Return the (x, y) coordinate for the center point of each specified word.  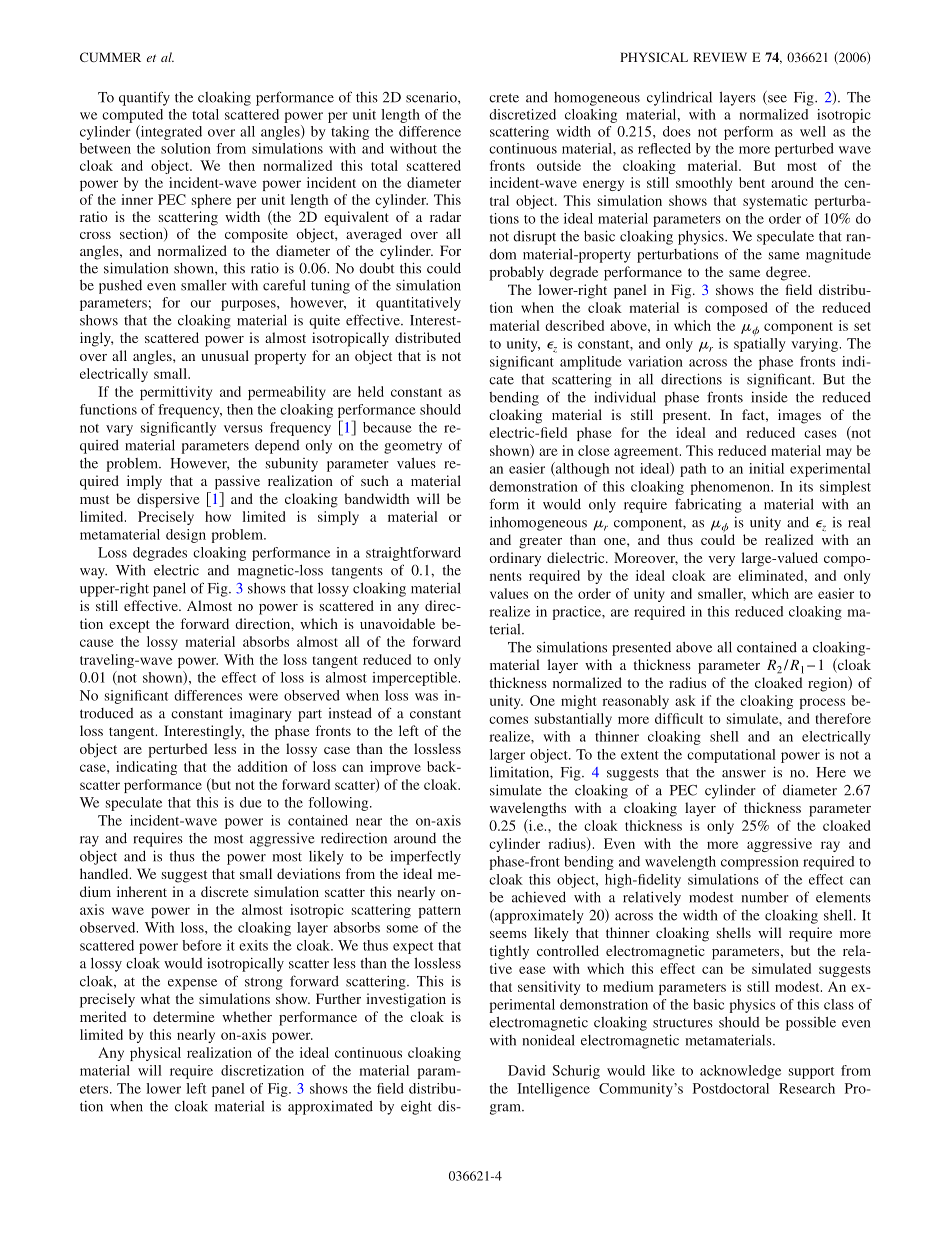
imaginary (261, 715)
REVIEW (720, 57)
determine (183, 1016)
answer (744, 774)
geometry (413, 447)
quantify (144, 98)
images (799, 416)
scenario (432, 97)
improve (395, 768)
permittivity (176, 393)
